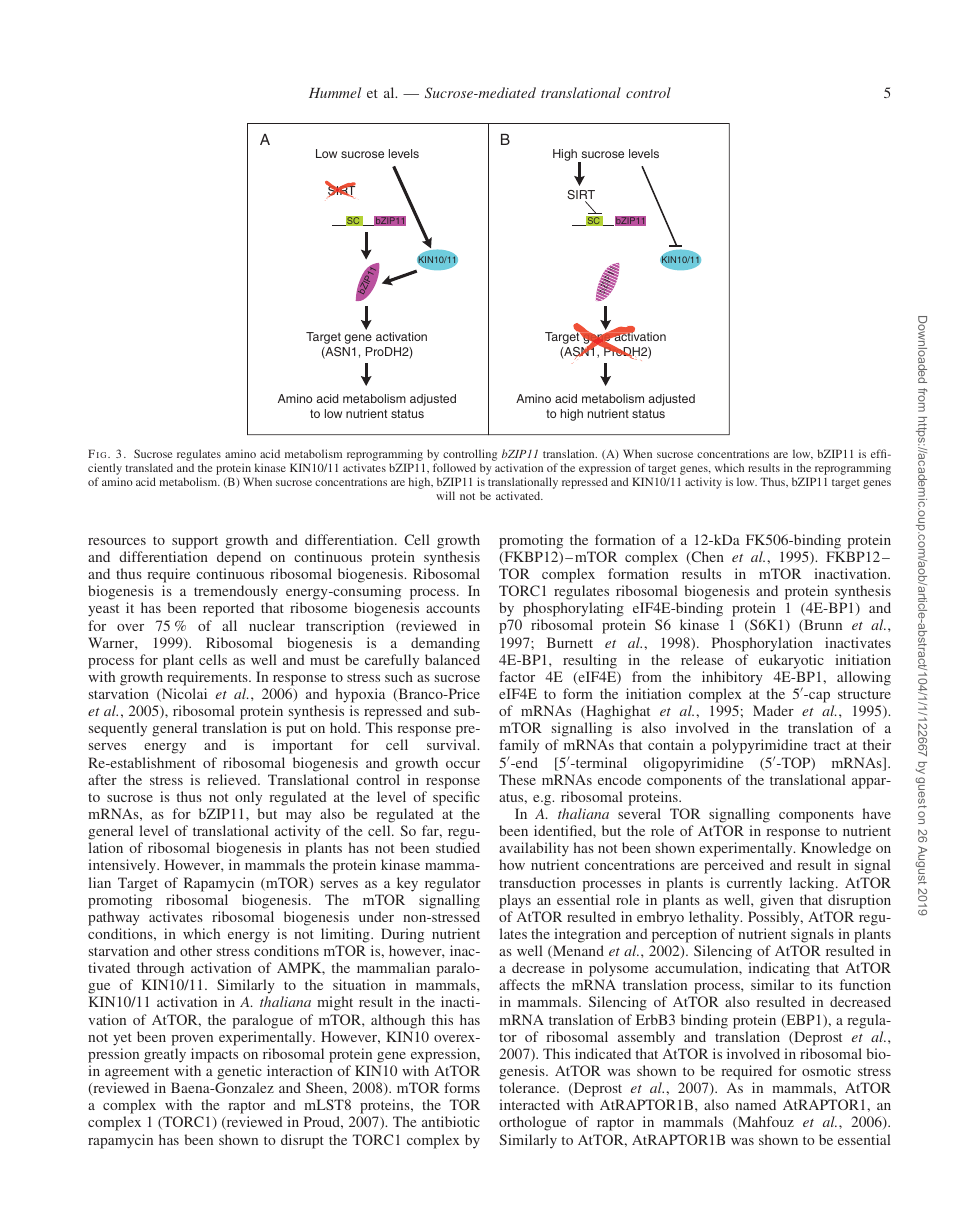 Image resolution: width=953 pixels, height=1232 pixels. What do you see at coordinates (233, 779) in the screenshot?
I see `relieved` at bounding box center [233, 779].
